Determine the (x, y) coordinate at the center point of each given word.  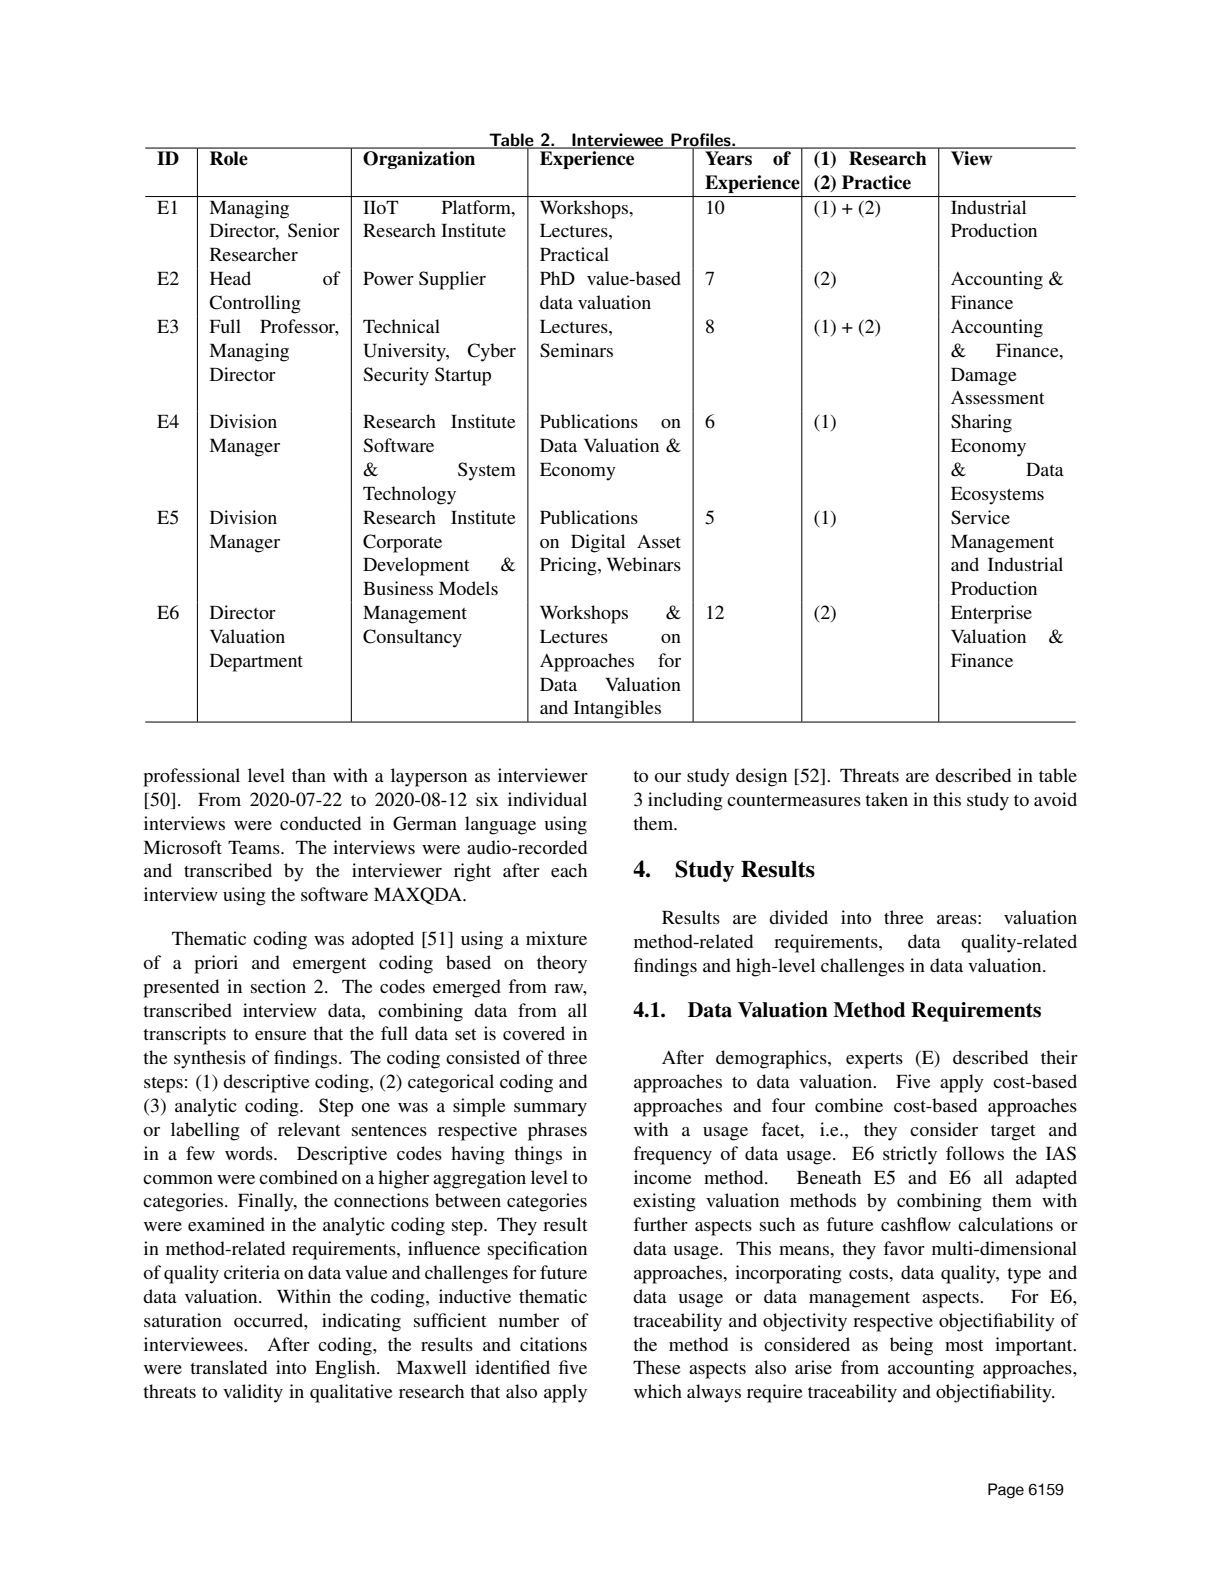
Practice (876, 182)
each (569, 870)
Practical (574, 254)
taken (886, 799)
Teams (255, 847)
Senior (314, 230)
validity (253, 1393)
